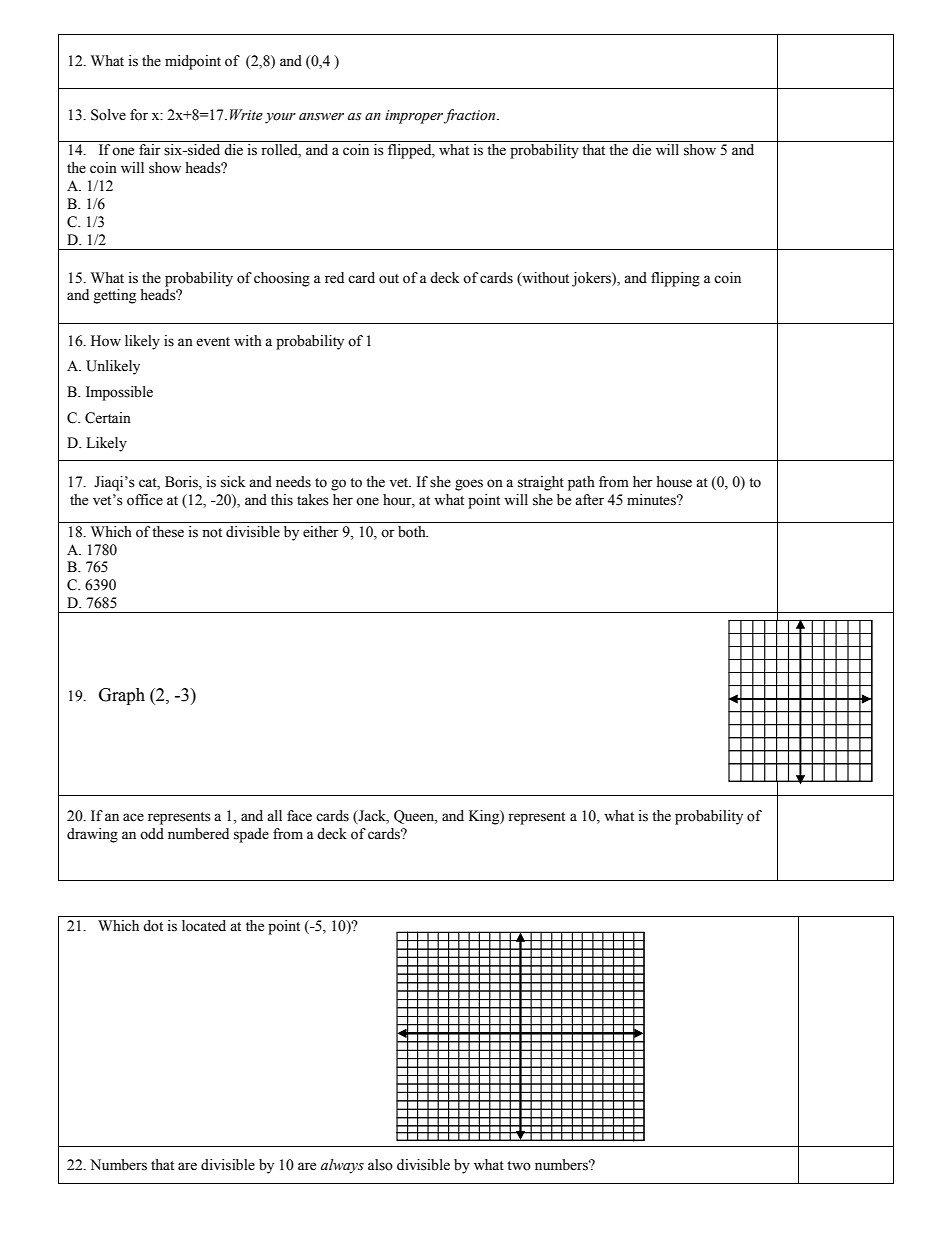 This document has height=1233, width=952. I want to click on always, so click(342, 1166).
